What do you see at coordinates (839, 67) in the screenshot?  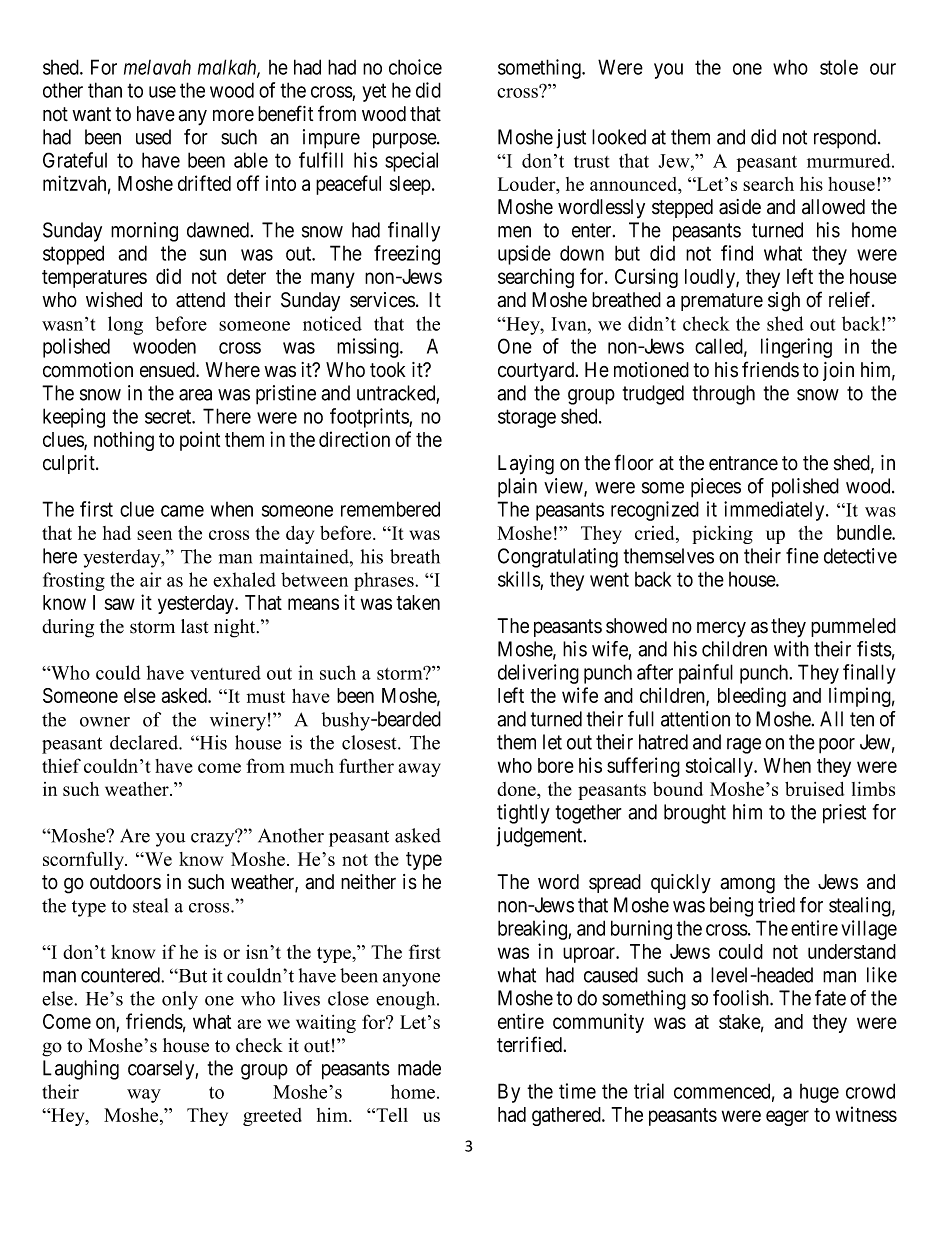 I see `stole` at bounding box center [839, 67].
